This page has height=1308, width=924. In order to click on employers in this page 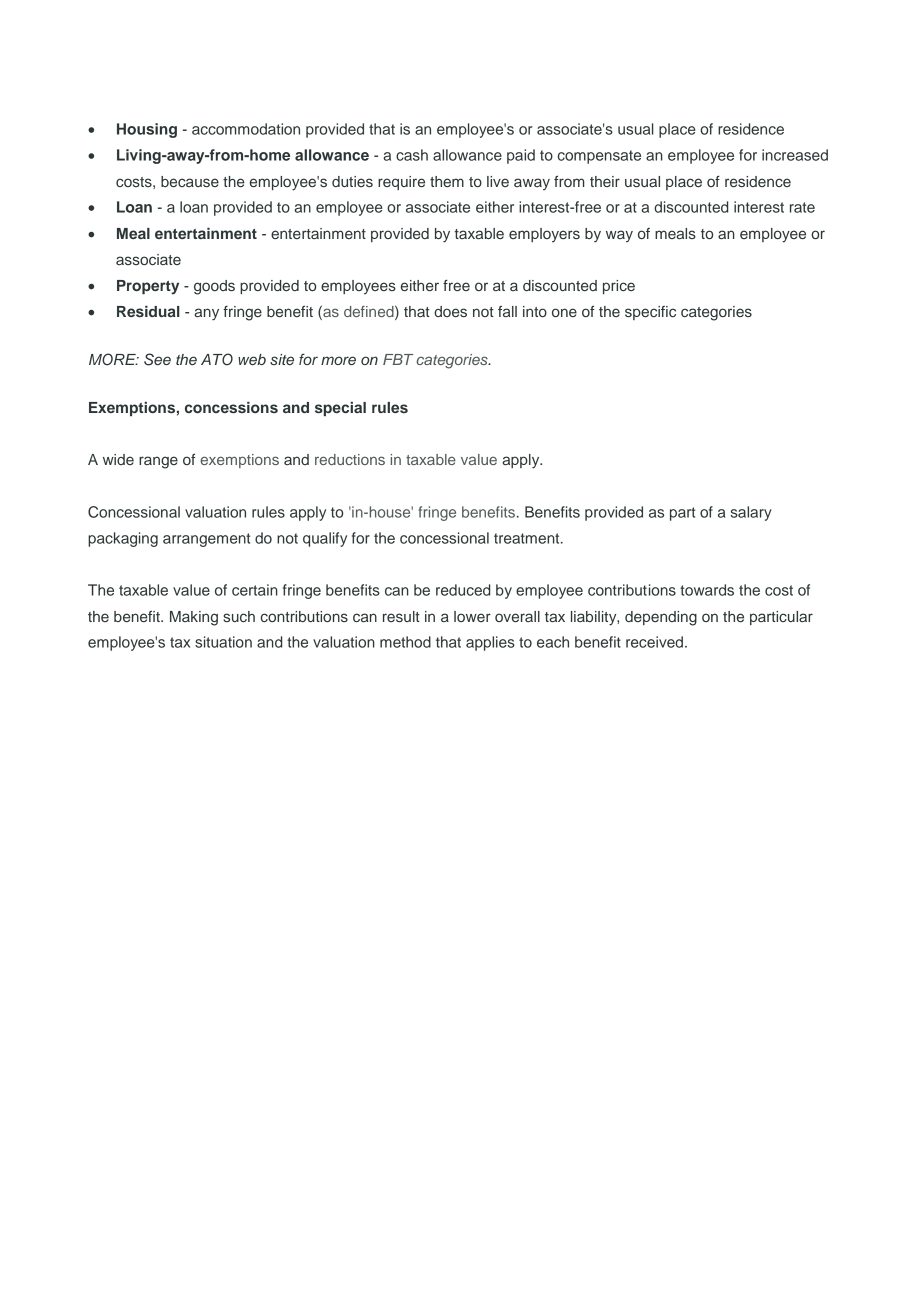, I will do `click(544, 235)`.
